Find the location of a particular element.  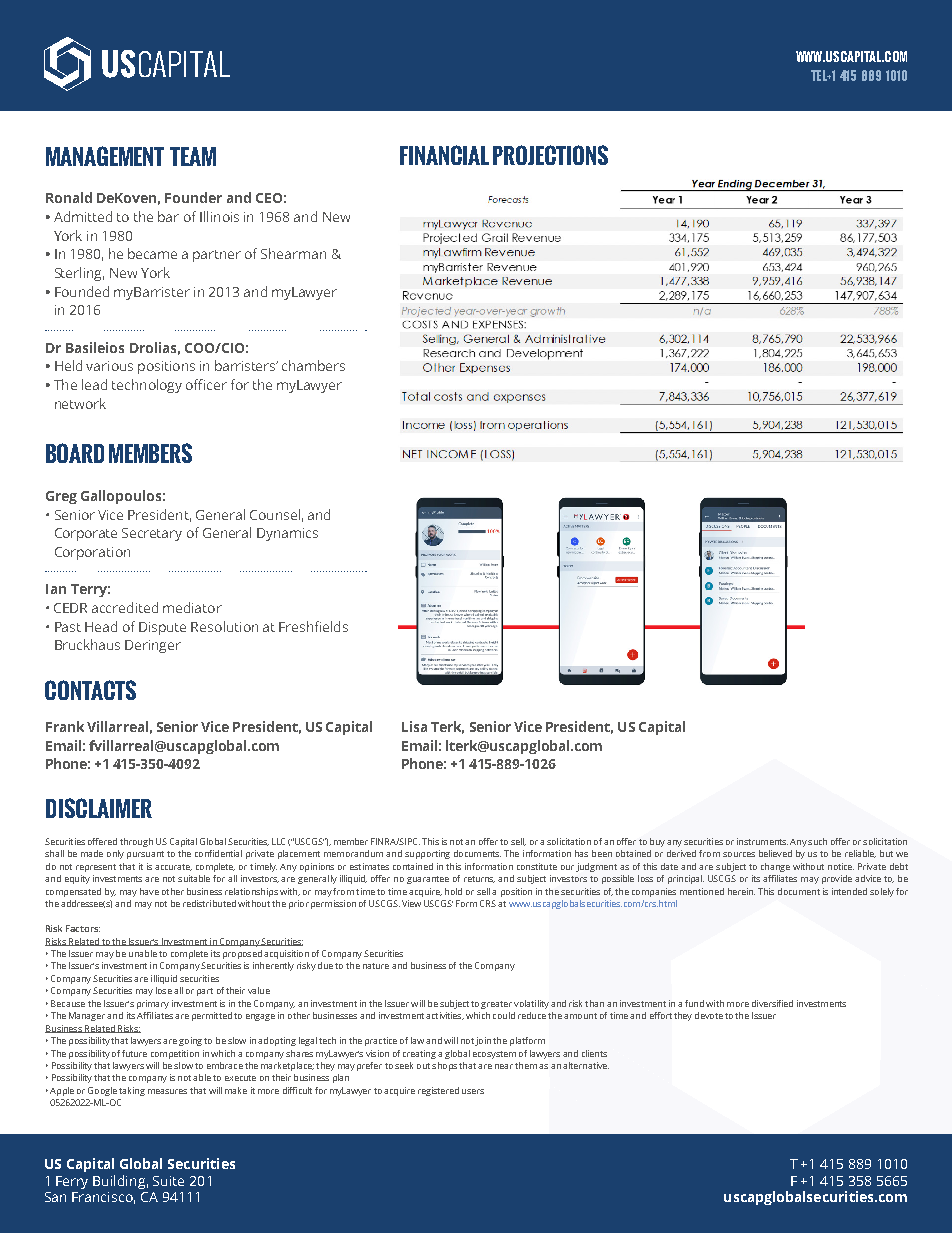

devote is located at coordinates (709, 1015).
